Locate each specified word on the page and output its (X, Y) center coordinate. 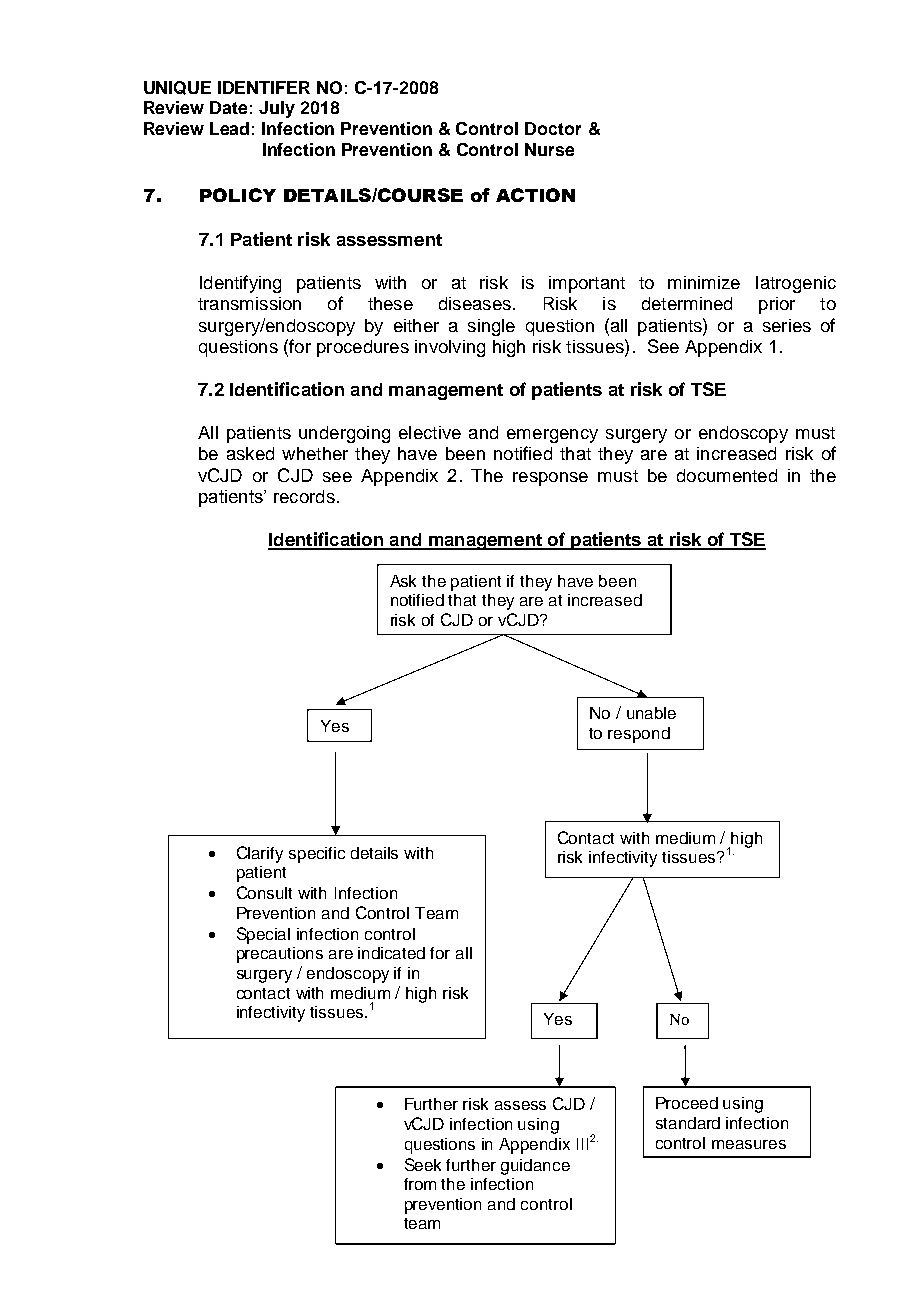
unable (651, 713)
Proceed (687, 1103)
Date (228, 107)
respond (639, 735)
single (491, 327)
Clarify (260, 854)
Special (263, 935)
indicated (391, 953)
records (304, 496)
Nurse (549, 149)
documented (727, 475)
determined (687, 303)
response (550, 479)
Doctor (553, 128)
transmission (249, 303)
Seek (423, 1164)
